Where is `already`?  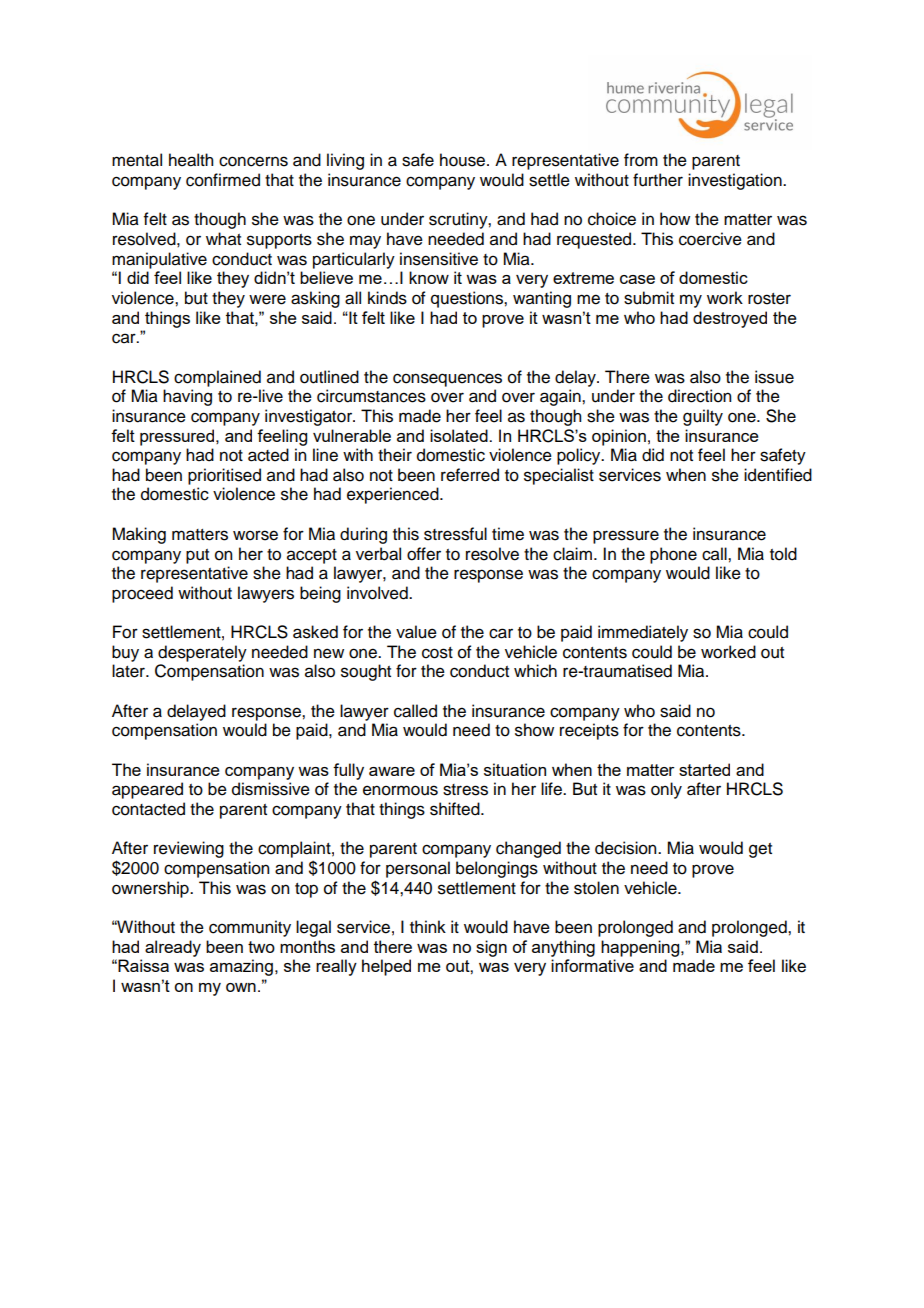 already is located at coordinates (173, 948).
